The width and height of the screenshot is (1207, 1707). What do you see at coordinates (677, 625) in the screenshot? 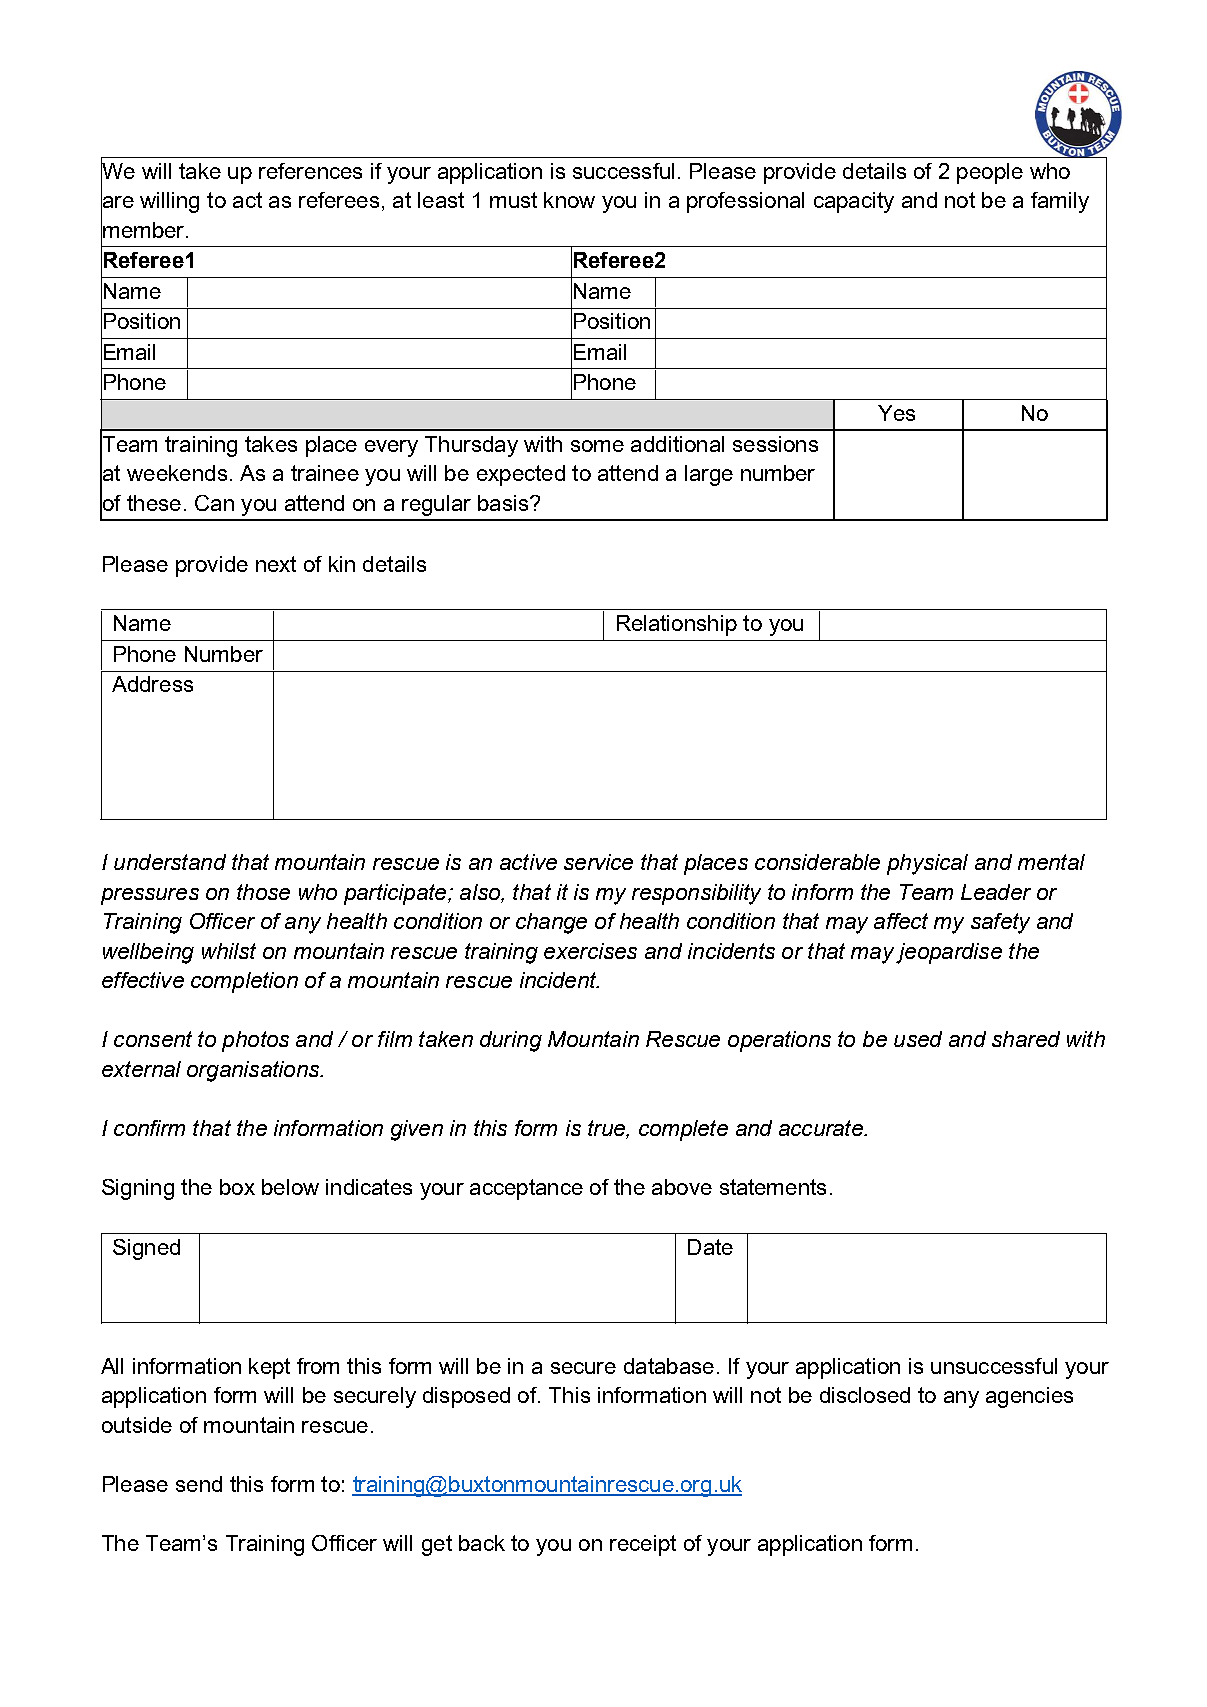
I see `Relationship` at bounding box center [677, 625].
